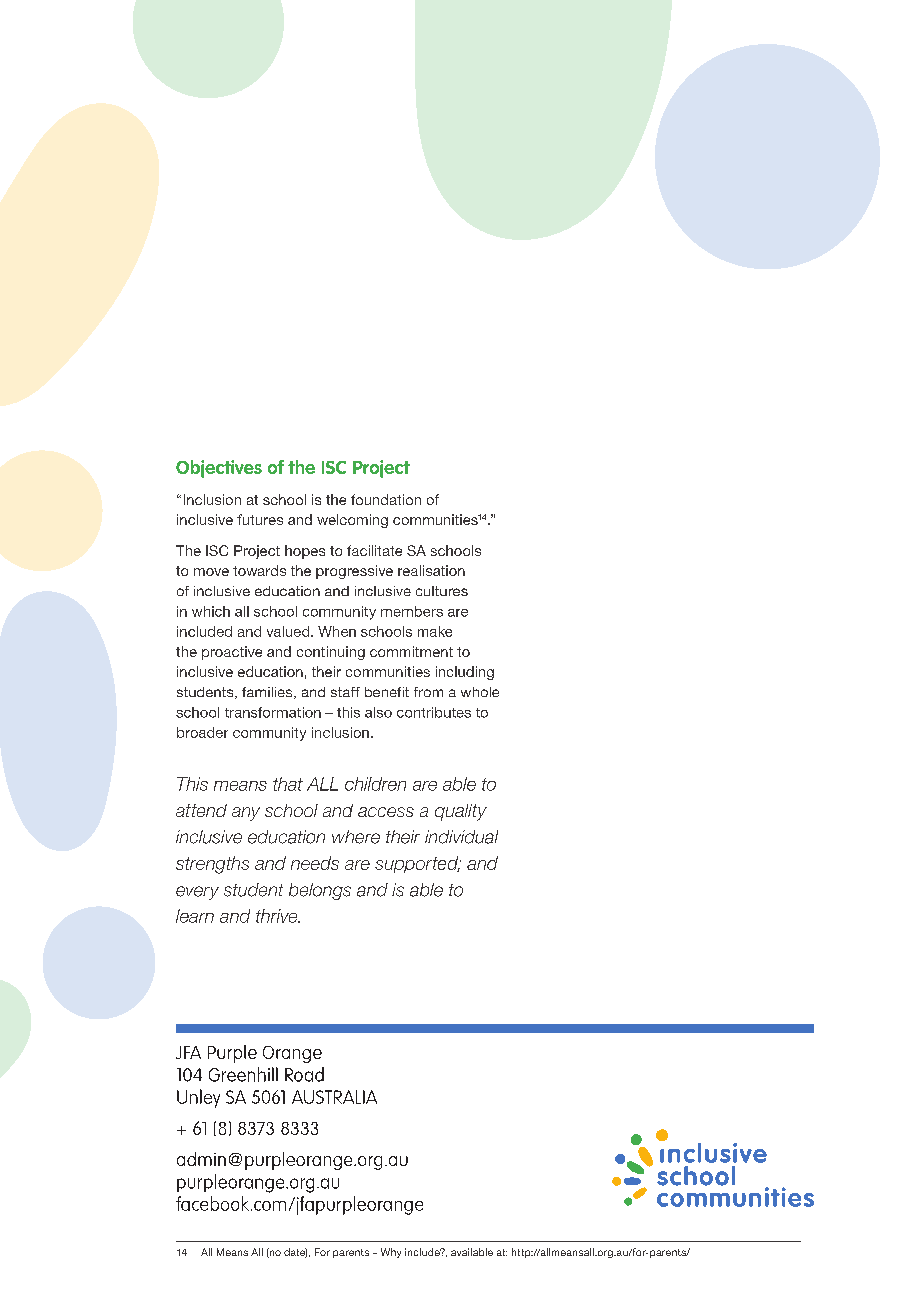 The image size is (924, 1308). What do you see at coordinates (334, 1097) in the screenshot?
I see `AUSTRALIA` at bounding box center [334, 1097].
